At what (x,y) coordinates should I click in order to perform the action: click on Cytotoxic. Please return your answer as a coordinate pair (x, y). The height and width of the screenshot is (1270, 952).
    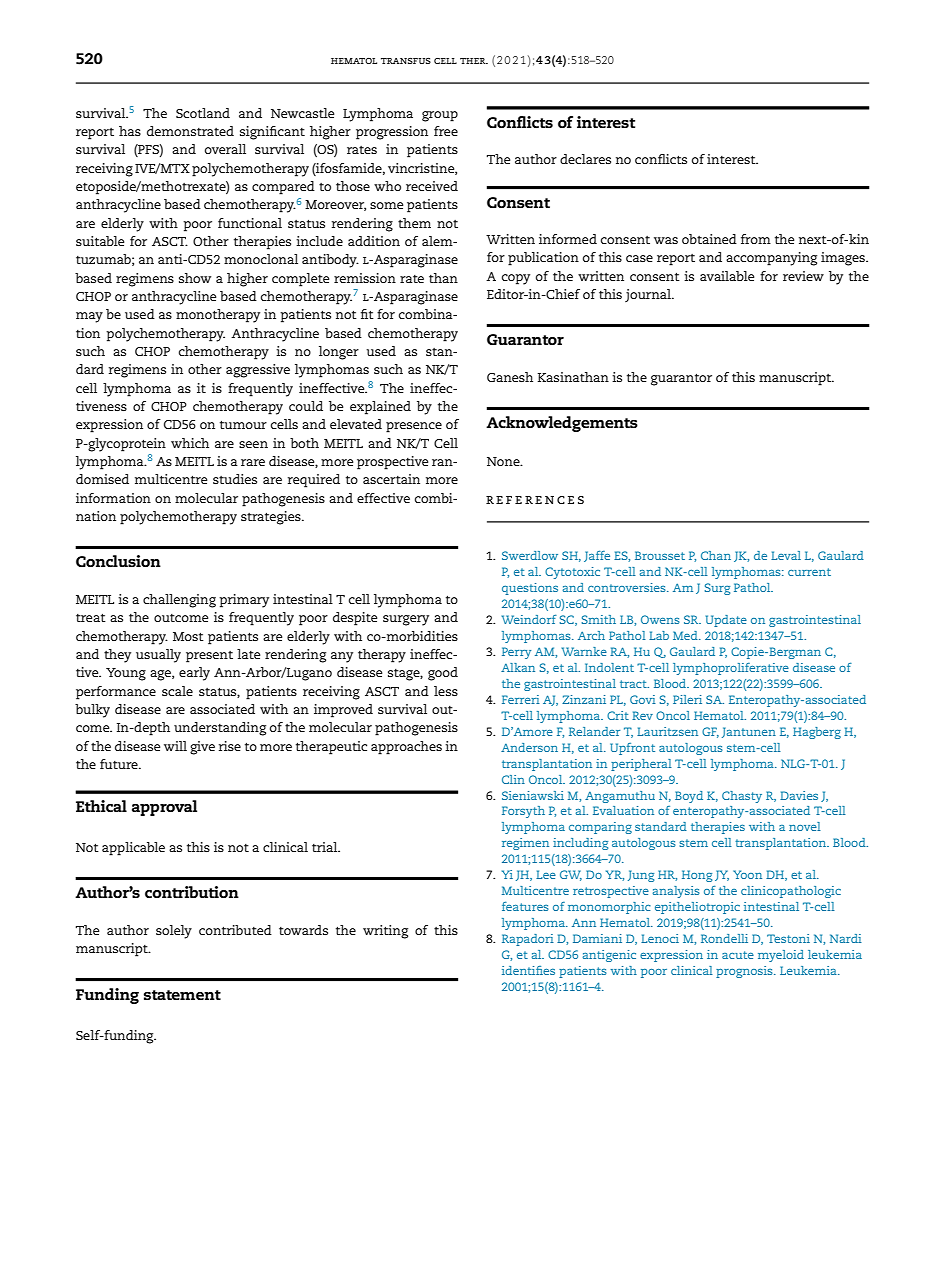
    Looking at the image, I should click on (572, 573).
